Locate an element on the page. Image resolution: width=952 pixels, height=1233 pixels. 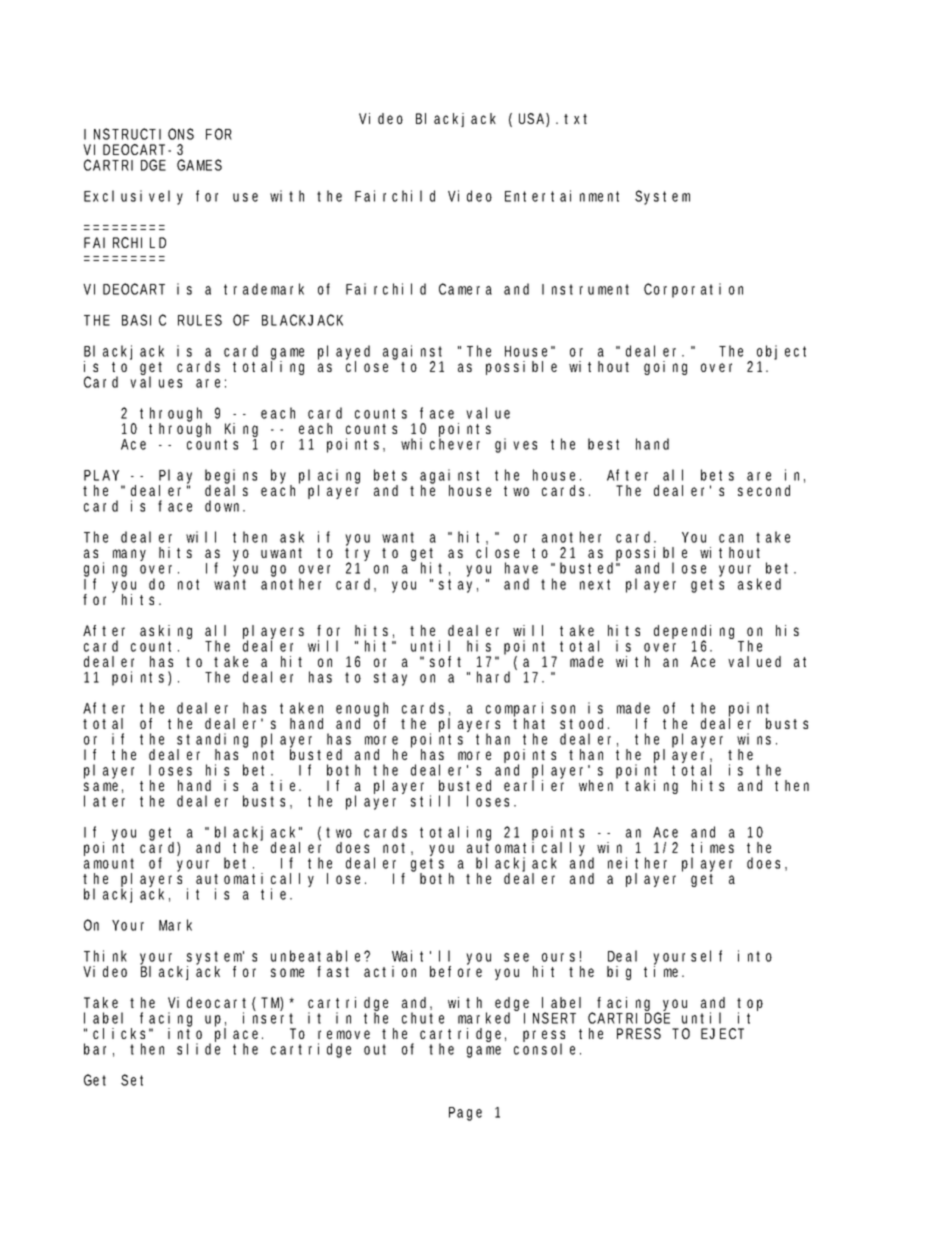
object is located at coordinates (781, 354).
